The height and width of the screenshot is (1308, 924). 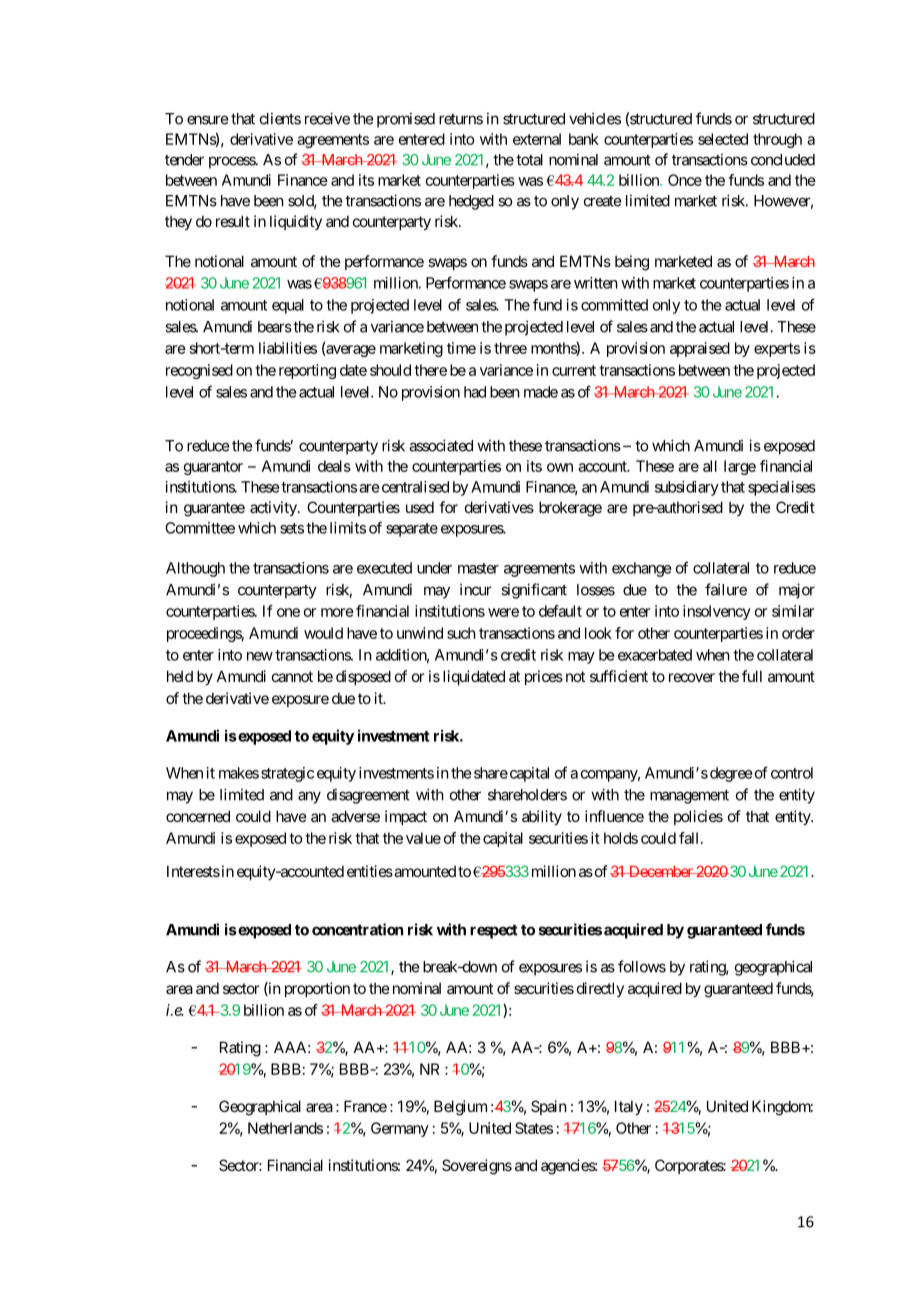 What do you see at coordinates (503, 612) in the screenshot?
I see `were` at bounding box center [503, 612].
